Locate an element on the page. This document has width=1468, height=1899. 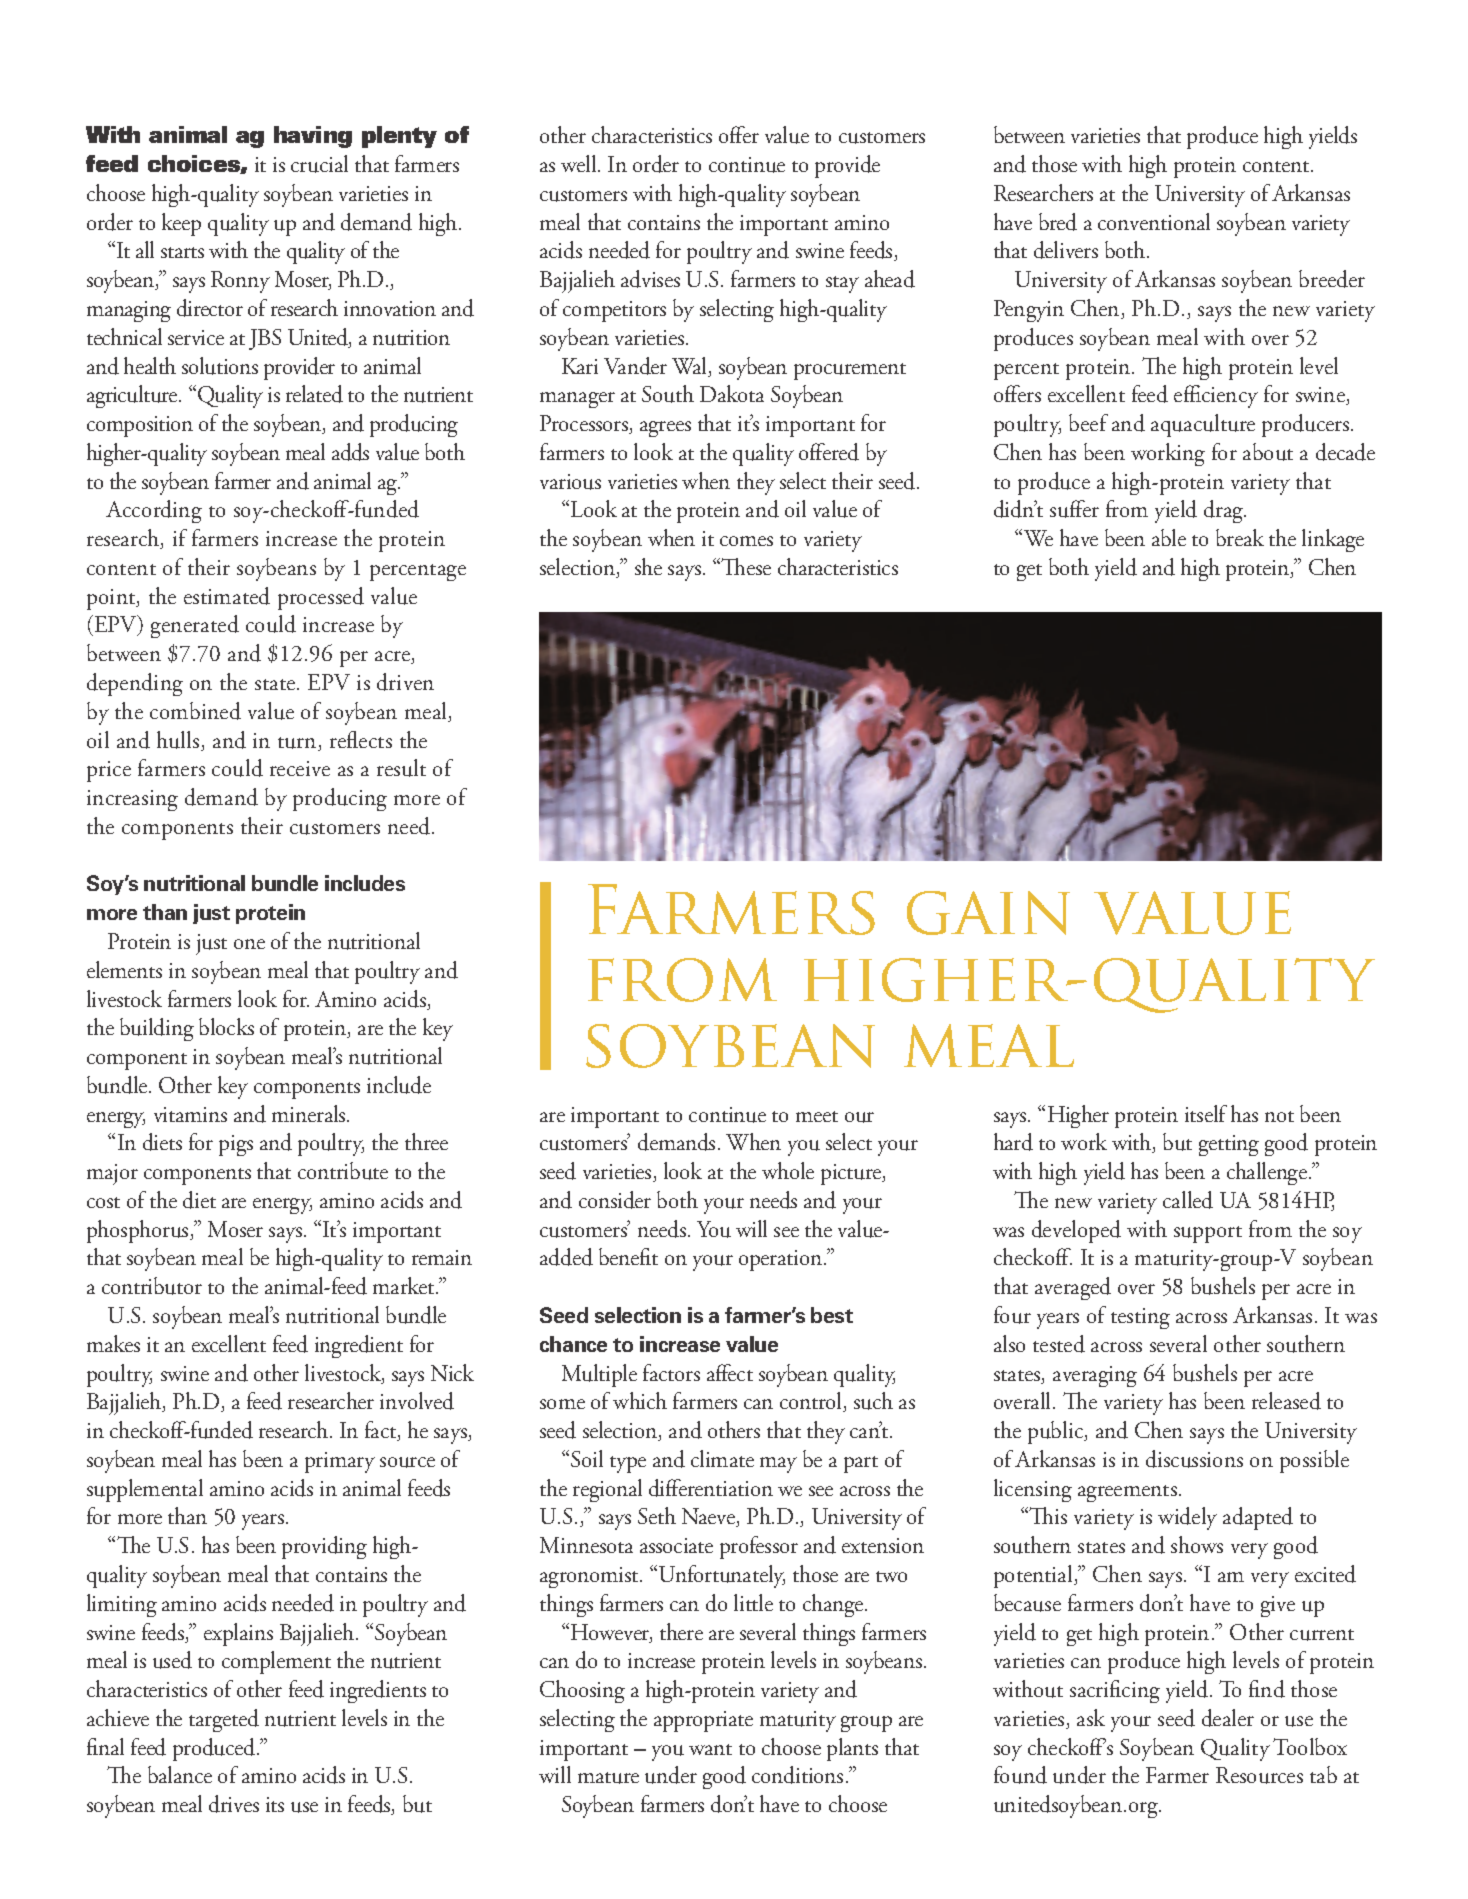
dealer is located at coordinates (1228, 1718).
